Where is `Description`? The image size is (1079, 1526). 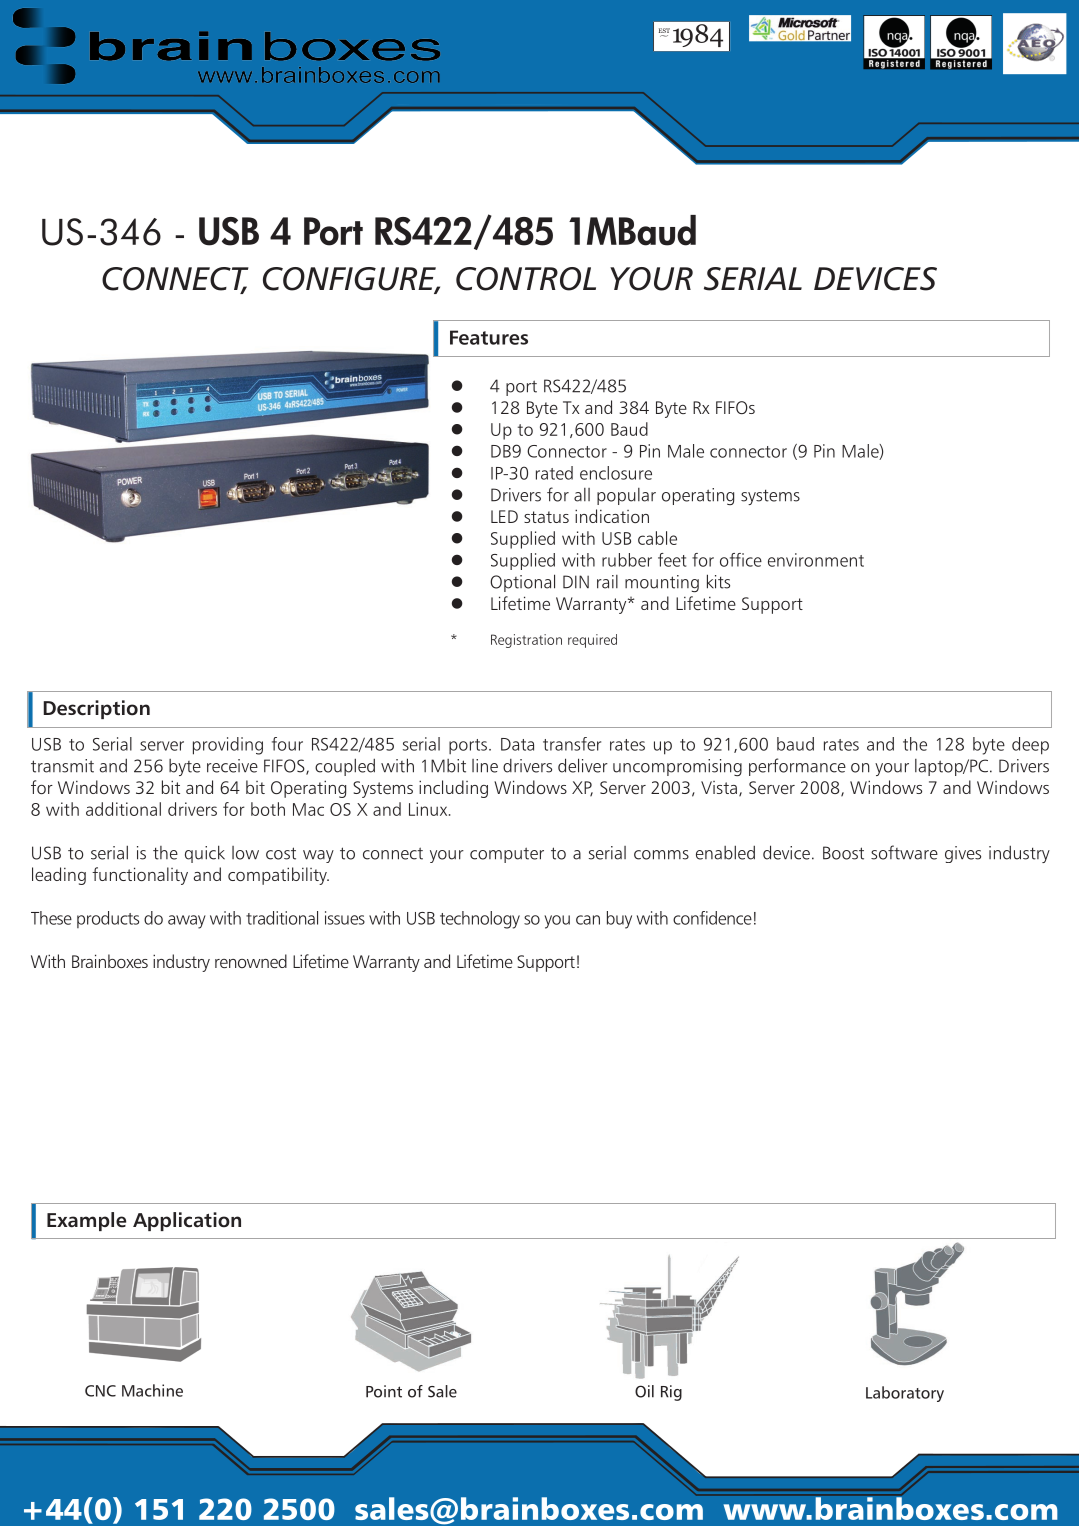
Description is located at coordinates (96, 709).
